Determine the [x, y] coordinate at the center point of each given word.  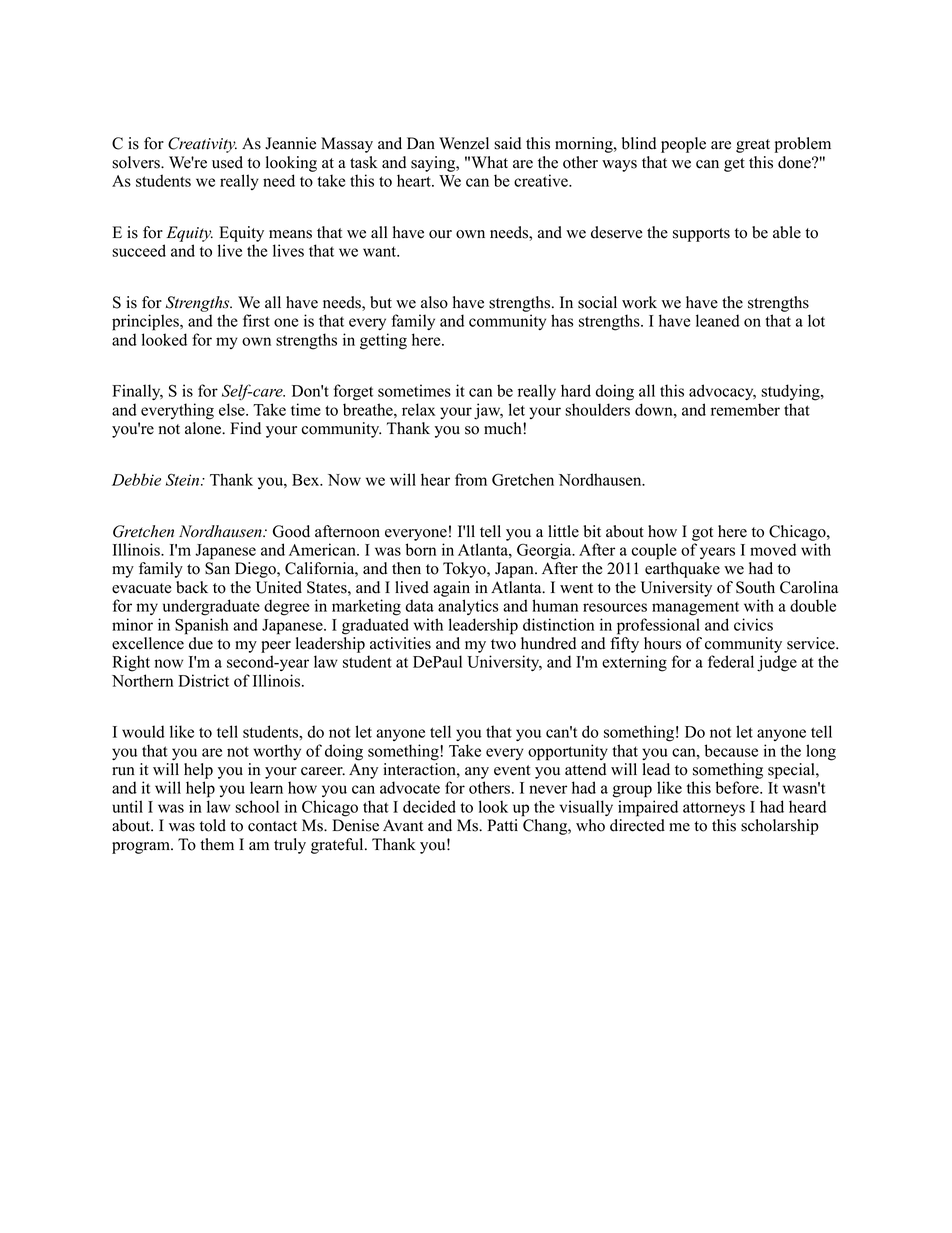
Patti [502, 825]
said [507, 143]
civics [753, 624]
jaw [488, 411]
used [227, 162]
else [233, 409]
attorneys [714, 809]
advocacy [722, 392]
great [753, 146]
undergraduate [211, 607]
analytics [468, 607]
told [213, 825]
